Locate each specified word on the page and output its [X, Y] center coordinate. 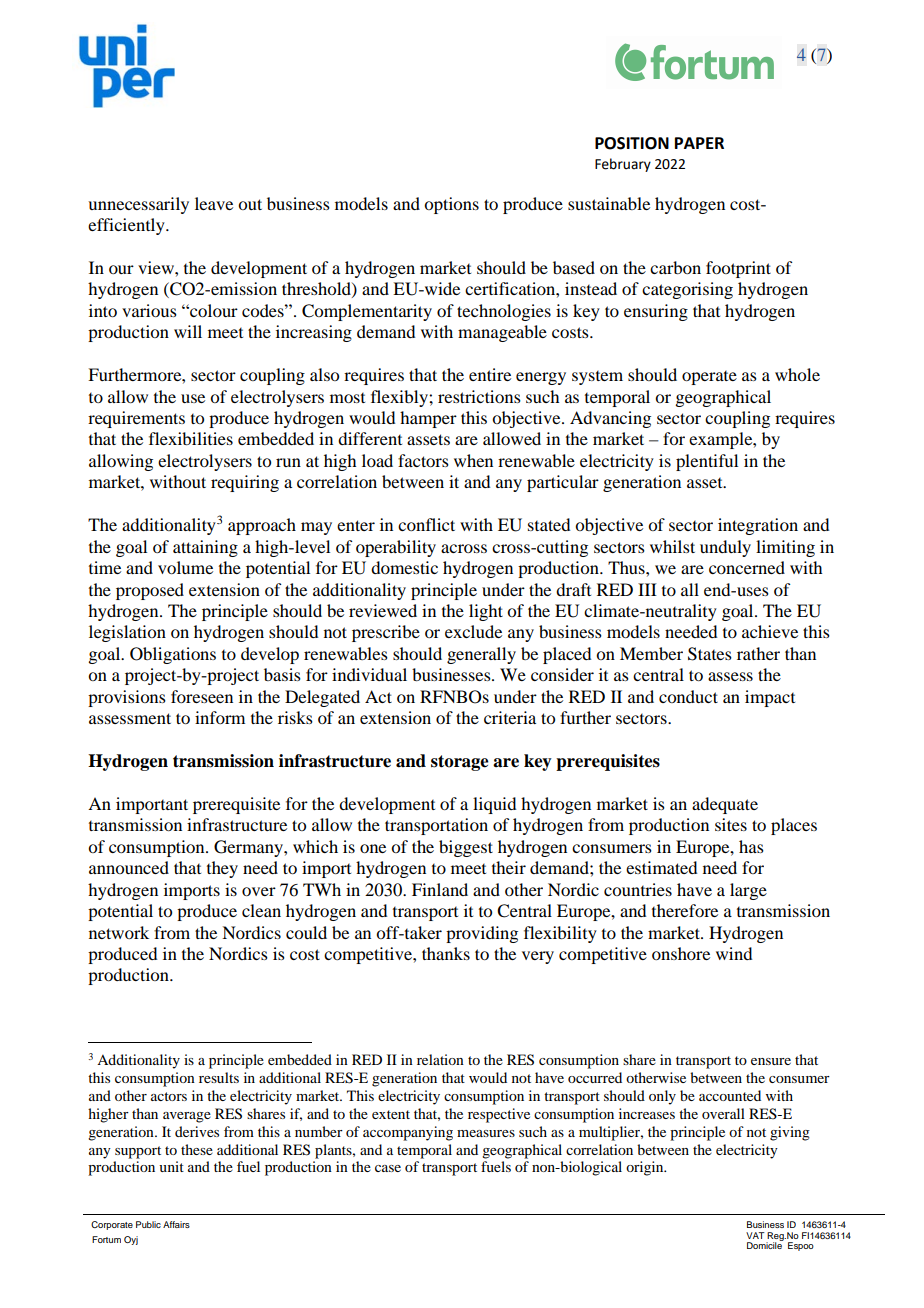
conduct [688, 696]
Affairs [176, 1224]
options [451, 205]
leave [214, 203]
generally [481, 655]
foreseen [202, 696]
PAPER [699, 143]
